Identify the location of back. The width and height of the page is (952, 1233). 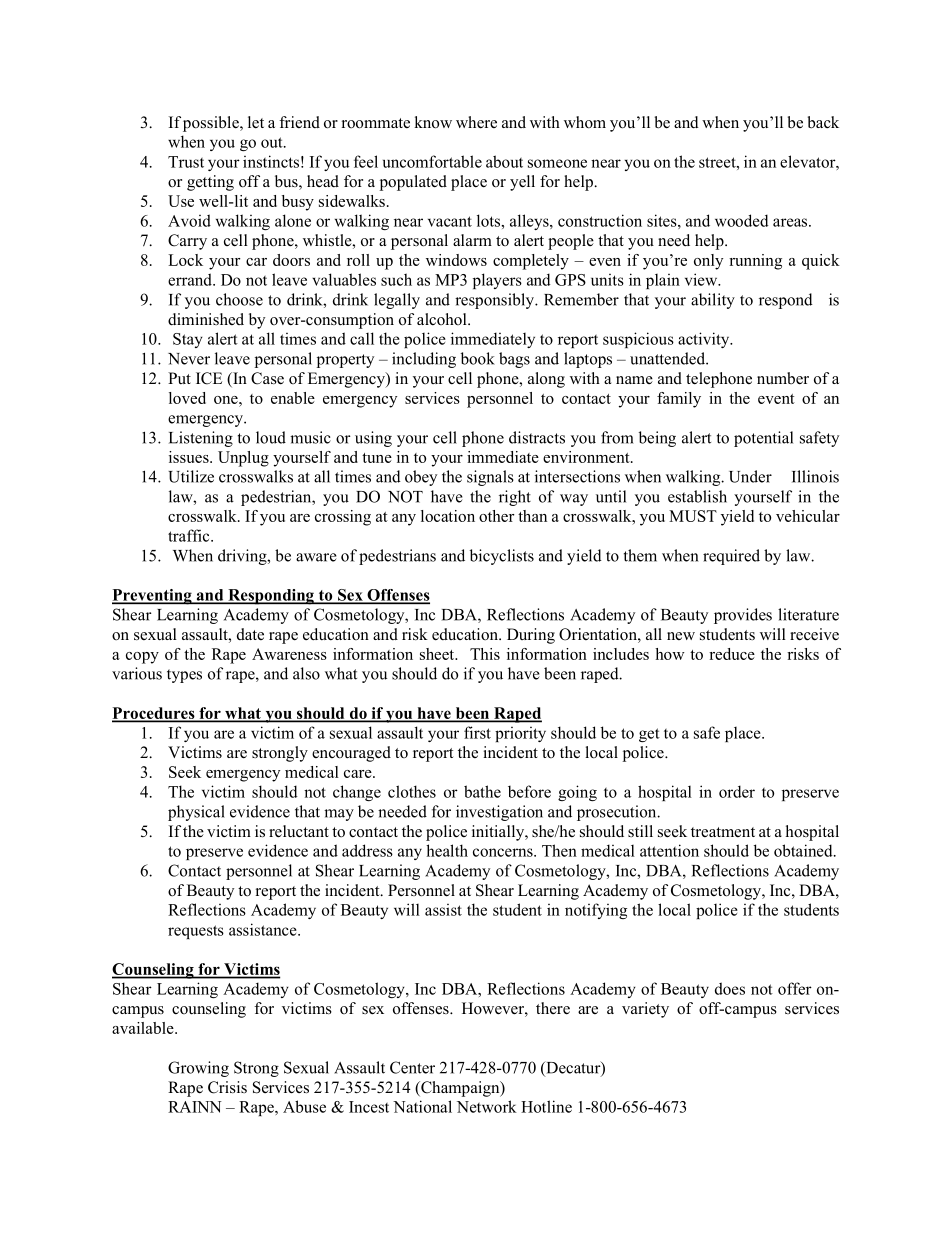
(823, 122).
